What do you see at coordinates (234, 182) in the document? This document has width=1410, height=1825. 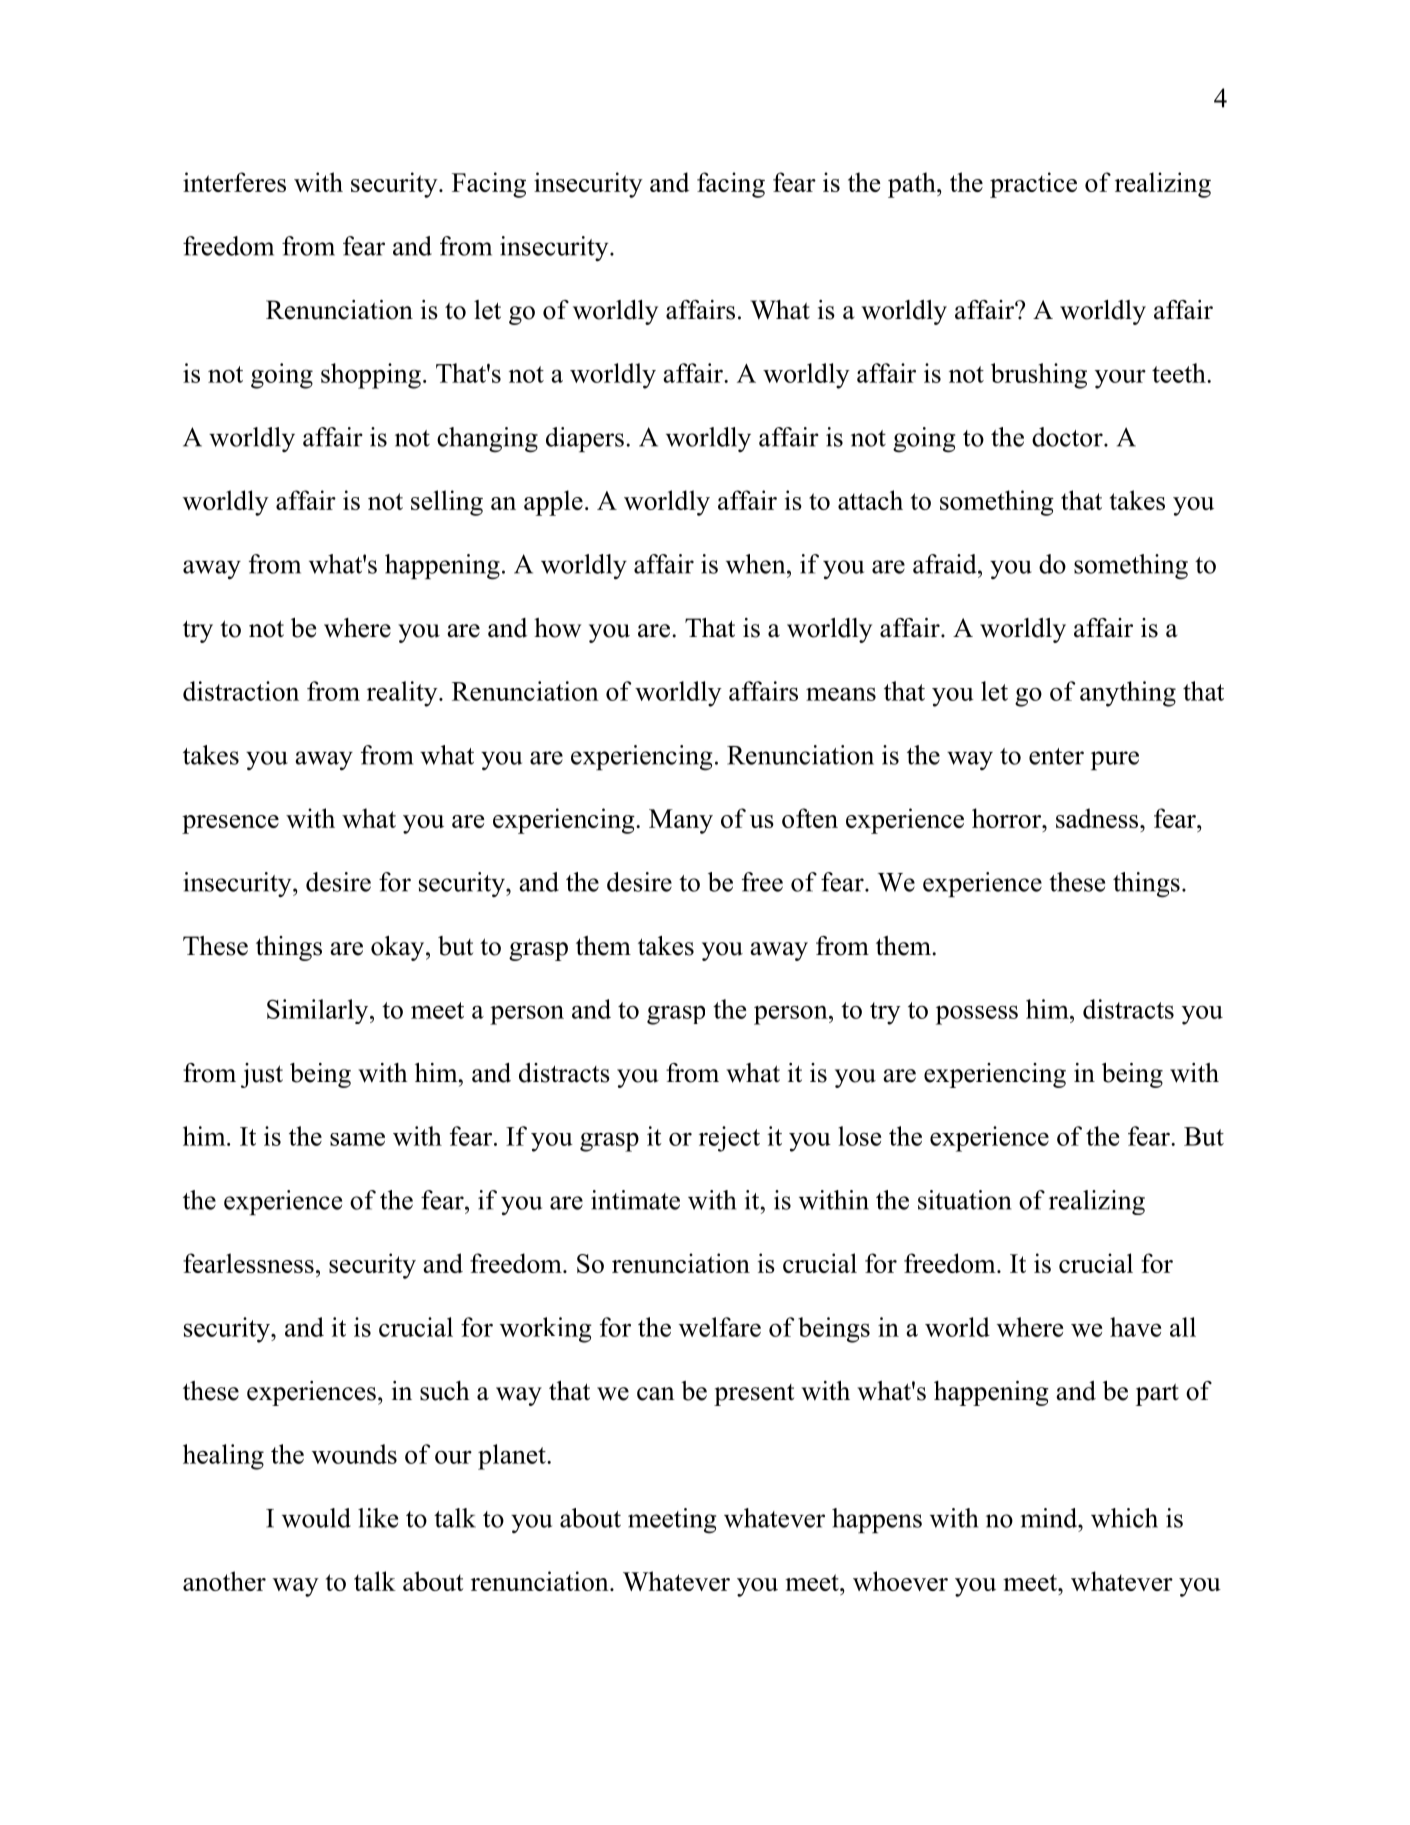 I see `interferes` at bounding box center [234, 182].
